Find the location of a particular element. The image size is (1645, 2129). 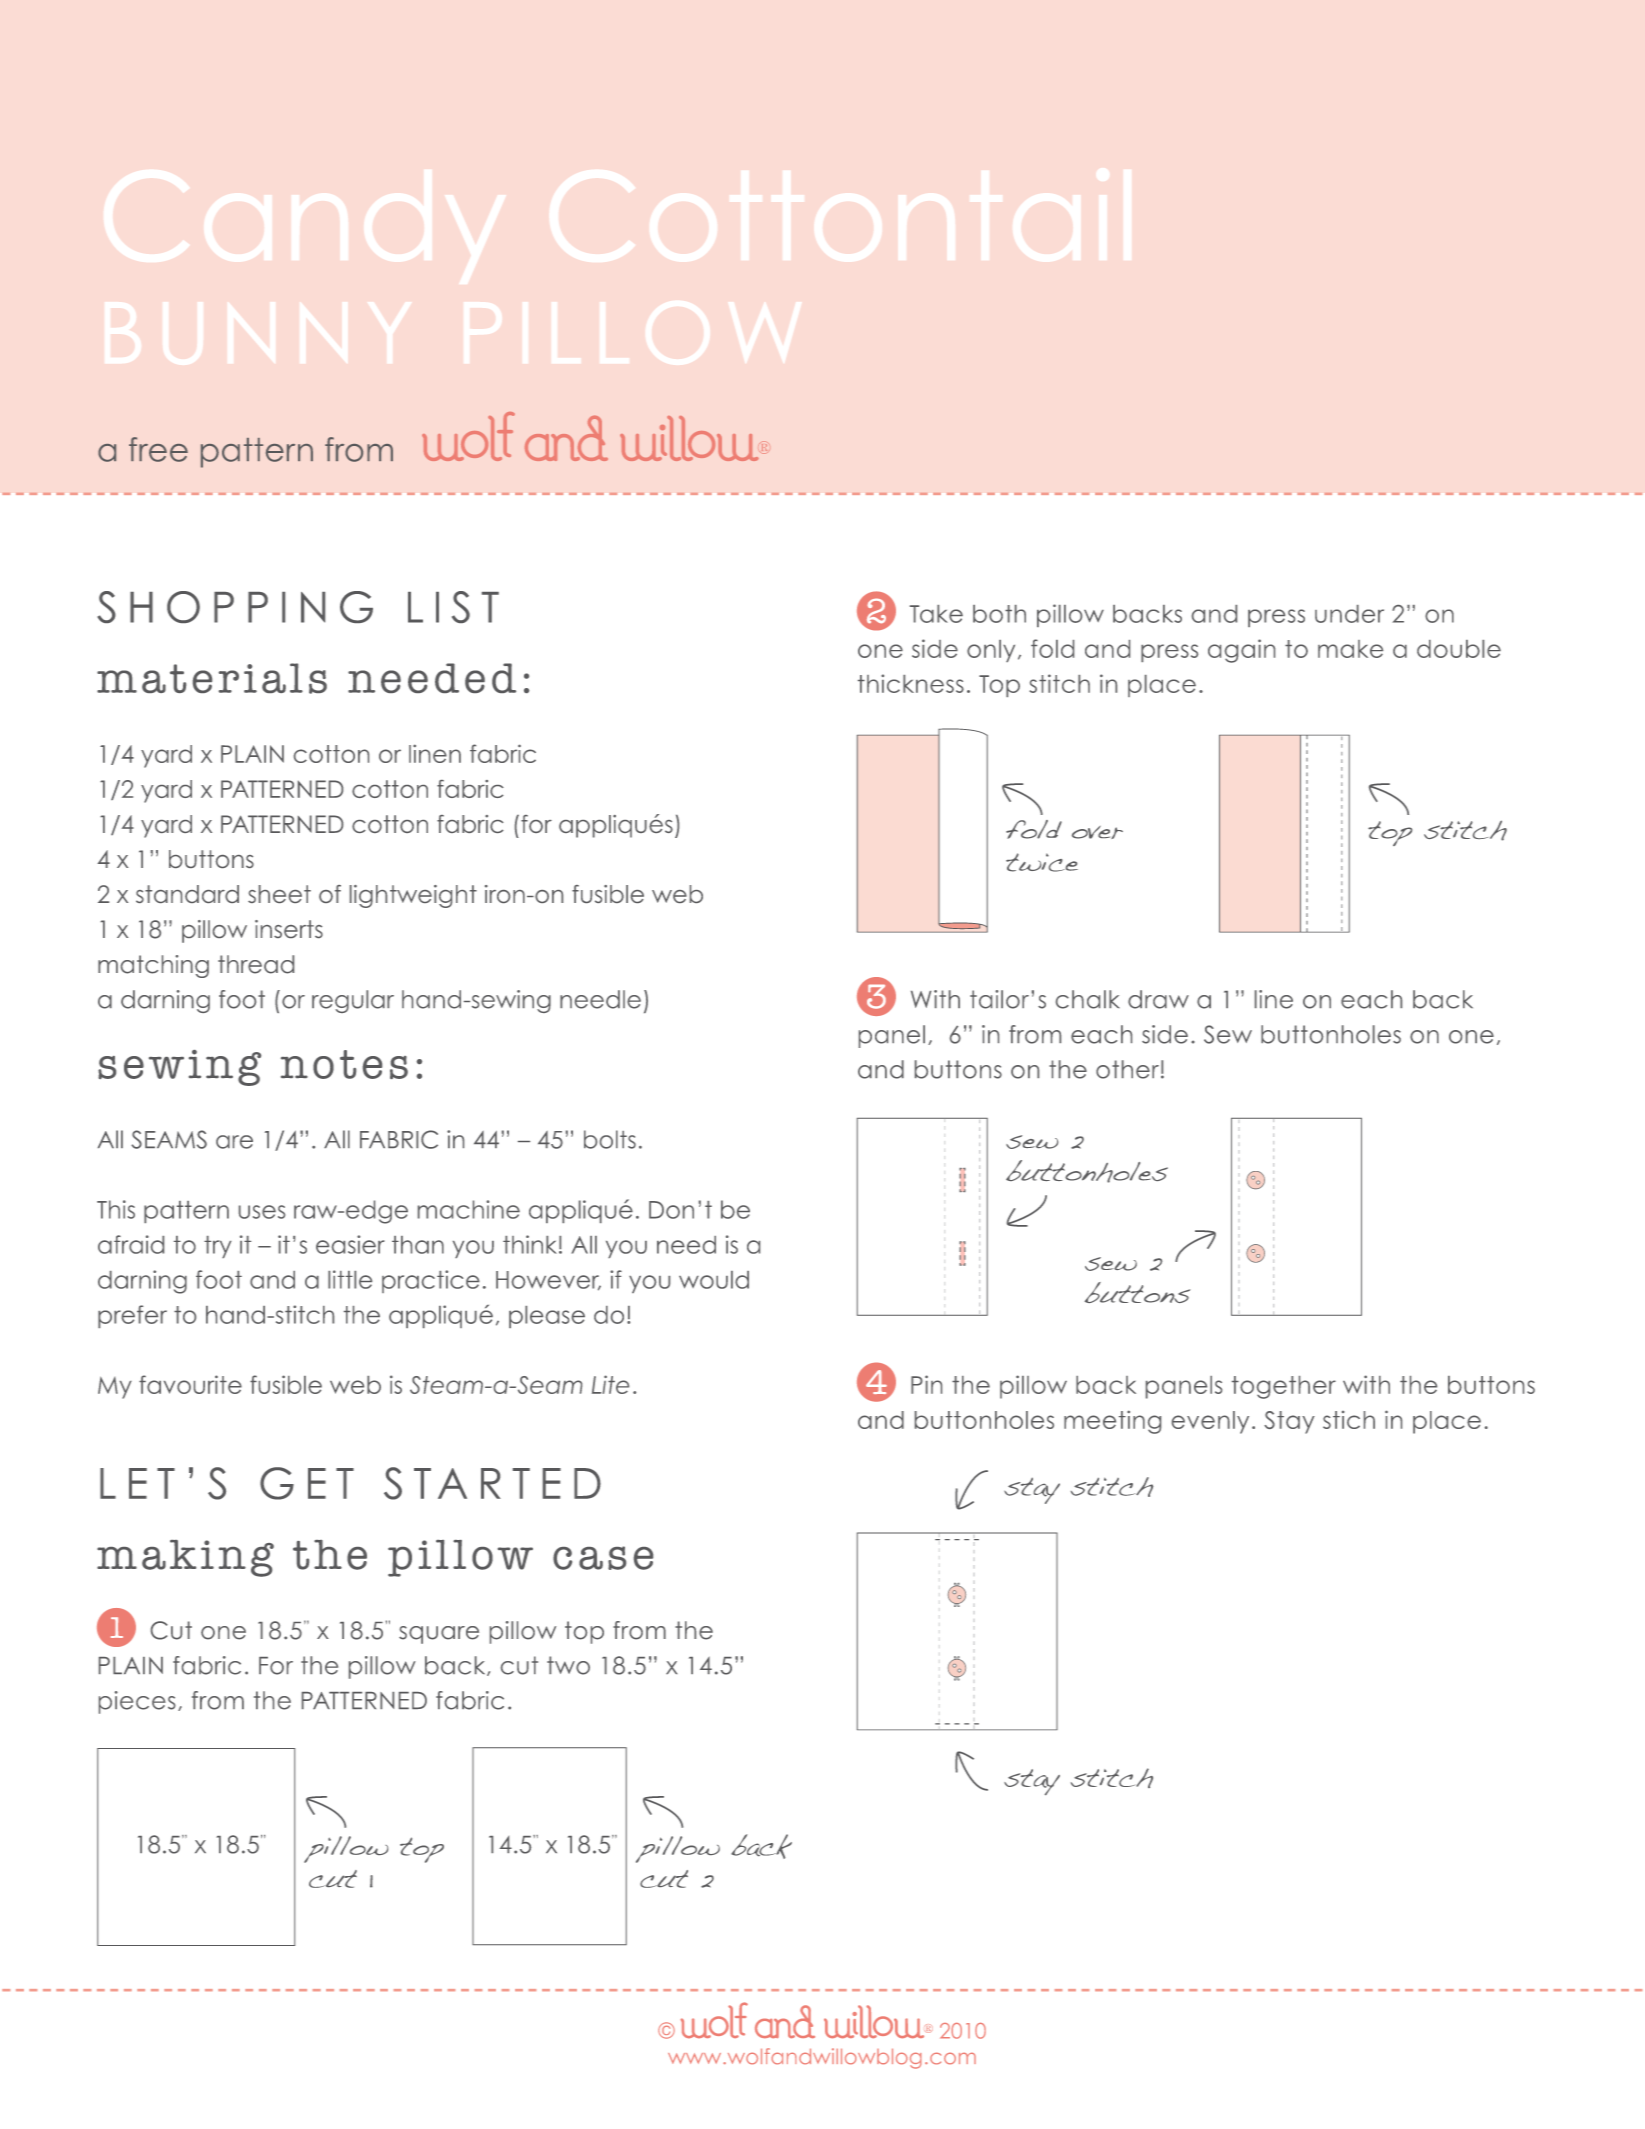

sheet is located at coordinates (279, 894).
